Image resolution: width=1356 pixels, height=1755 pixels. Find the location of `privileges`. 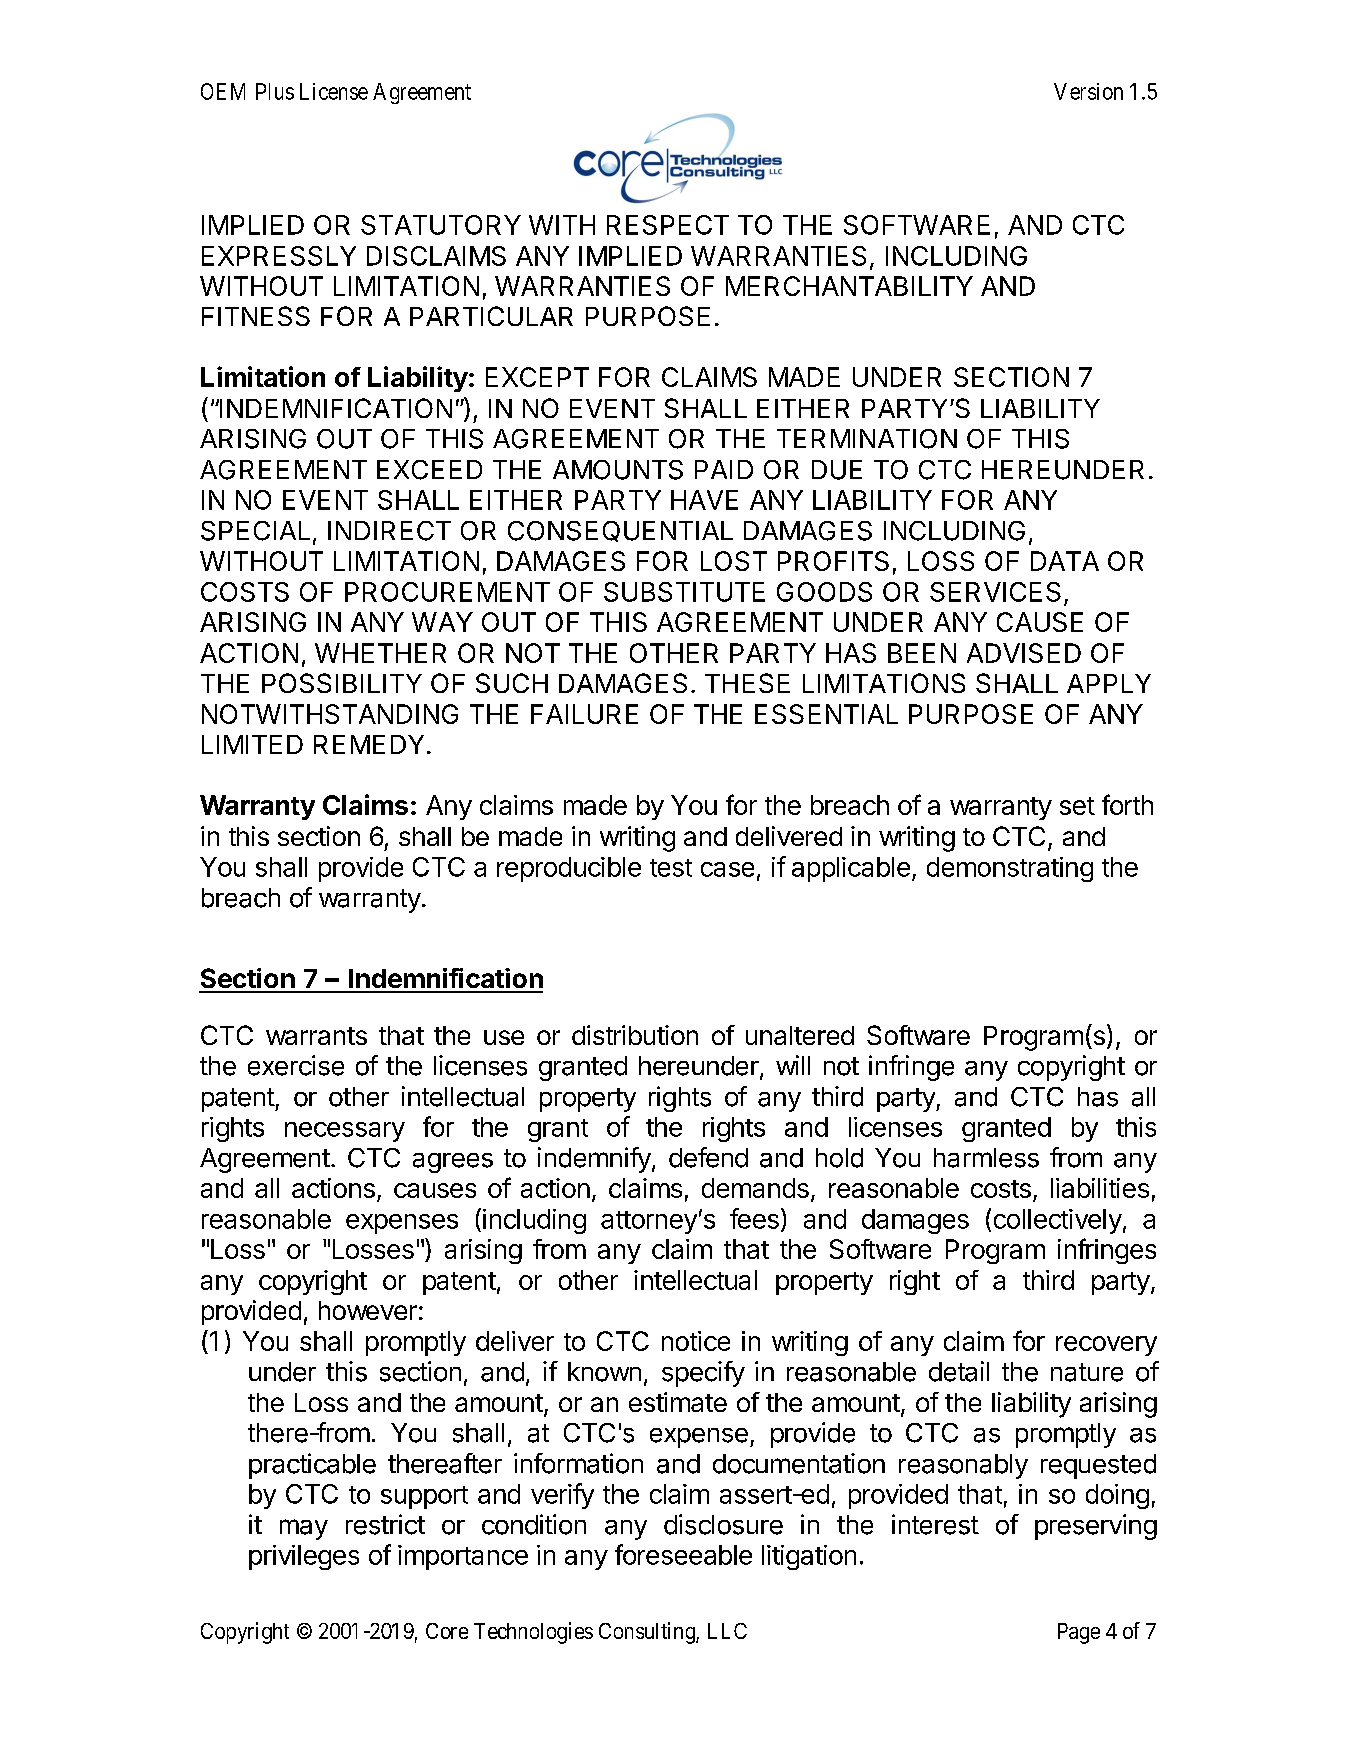

privileges is located at coordinates (304, 1557).
